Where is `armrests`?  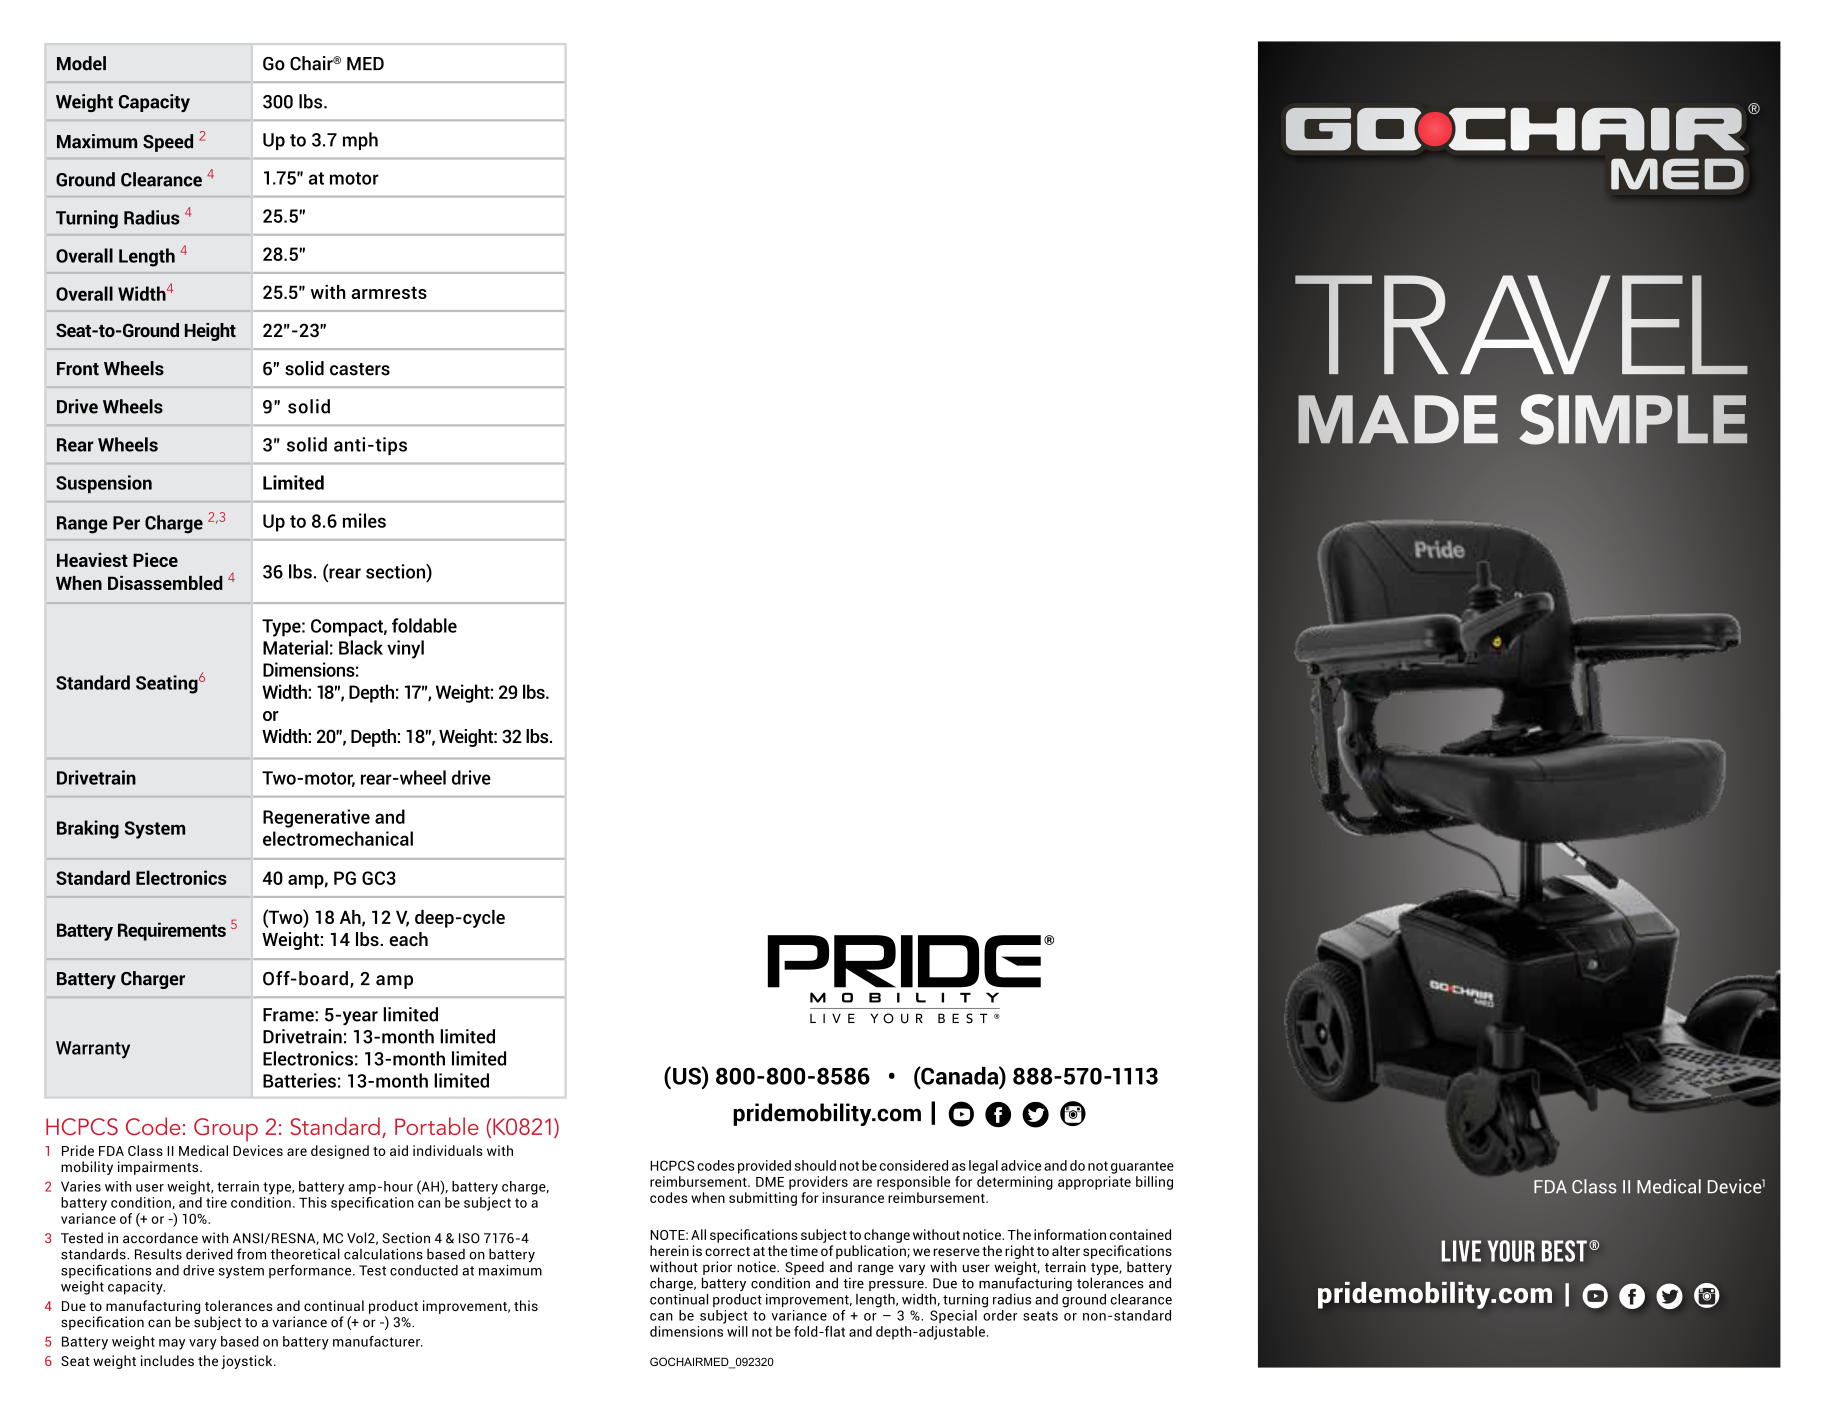
armrests is located at coordinates (389, 292).
